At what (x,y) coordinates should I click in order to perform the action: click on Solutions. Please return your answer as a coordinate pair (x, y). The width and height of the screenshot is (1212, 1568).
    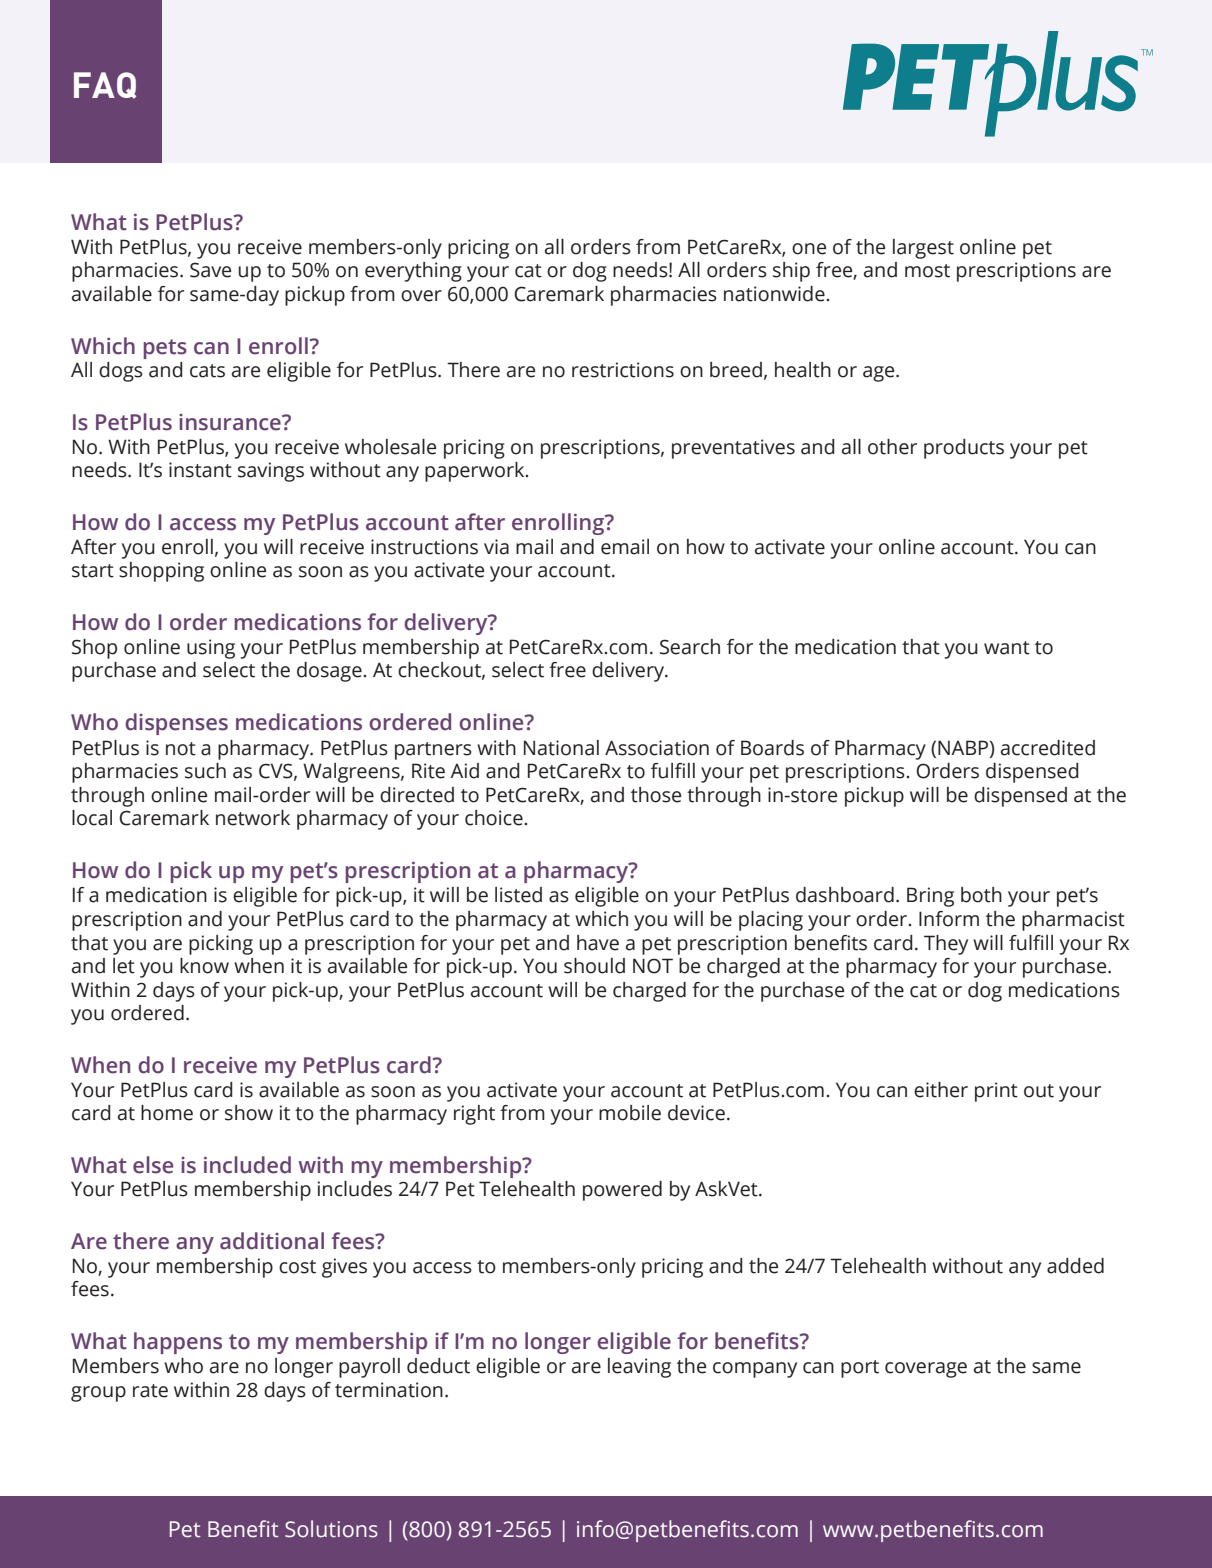
    Looking at the image, I should click on (331, 1529).
